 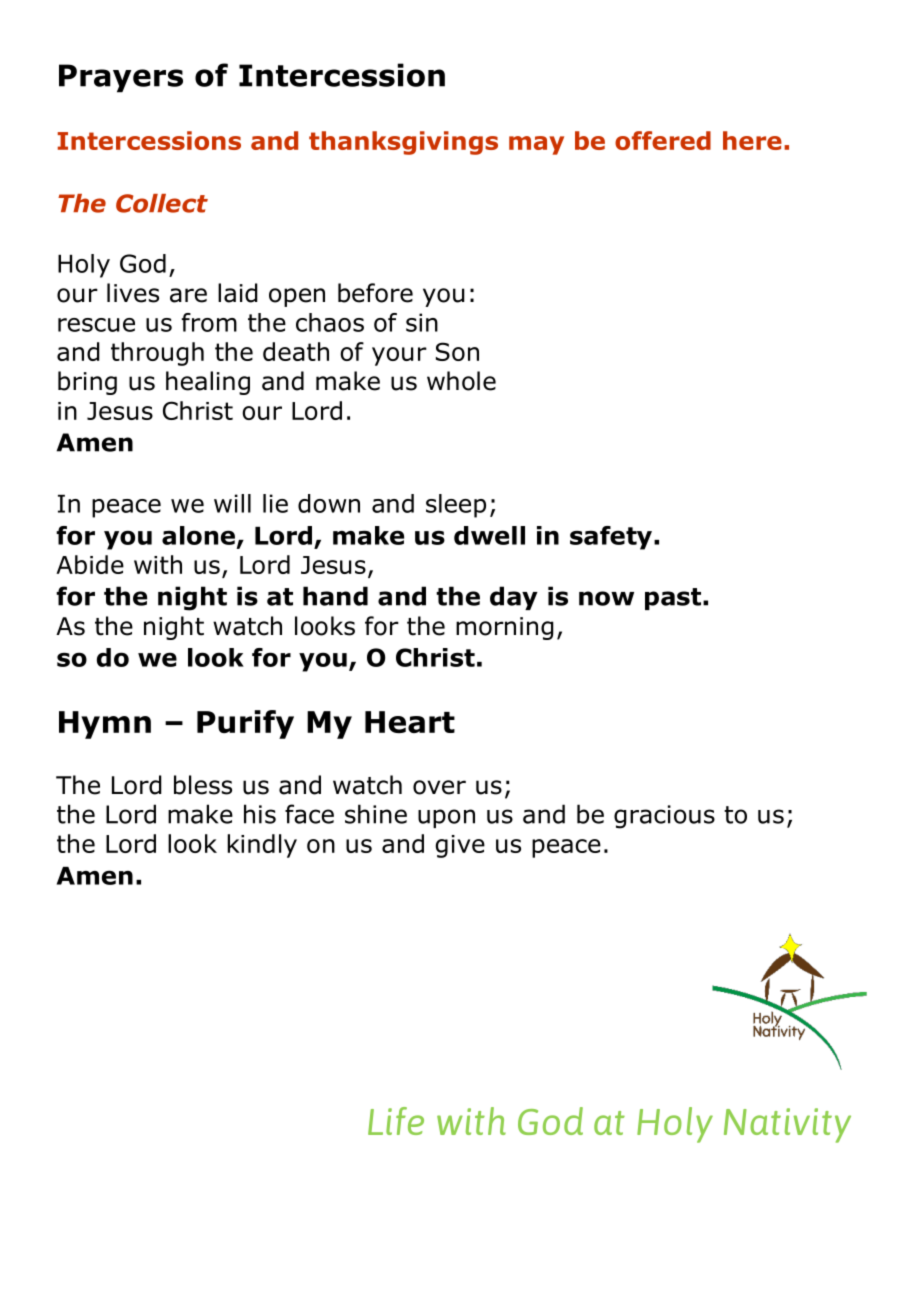 I want to click on whole, so click(x=461, y=381).
